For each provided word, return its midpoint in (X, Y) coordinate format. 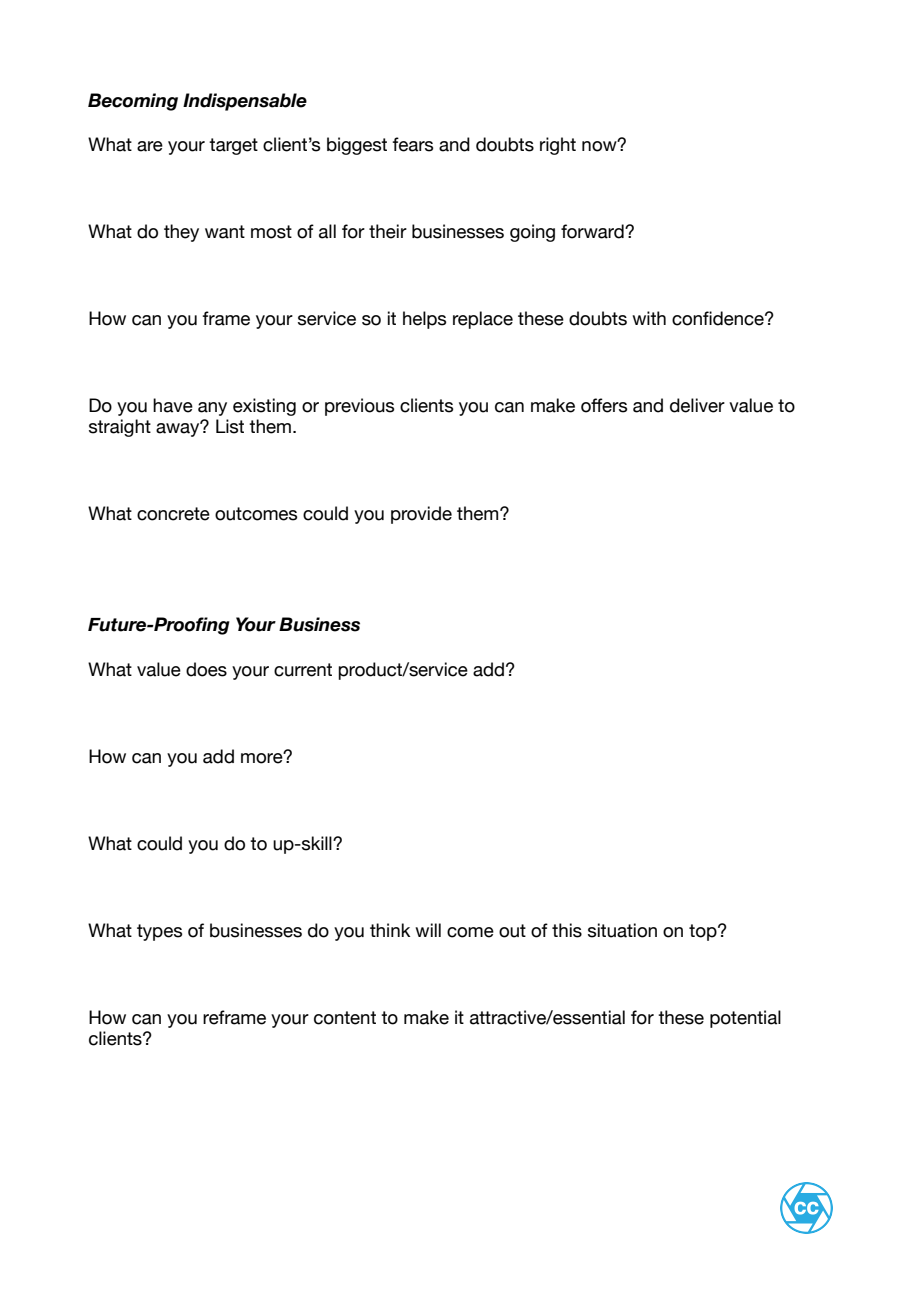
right (558, 146)
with (649, 318)
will (428, 930)
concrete (173, 514)
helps (424, 320)
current (303, 670)
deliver (697, 405)
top (704, 932)
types (159, 932)
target (233, 146)
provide (421, 515)
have (173, 405)
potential (745, 1019)
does (206, 669)
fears (412, 144)
